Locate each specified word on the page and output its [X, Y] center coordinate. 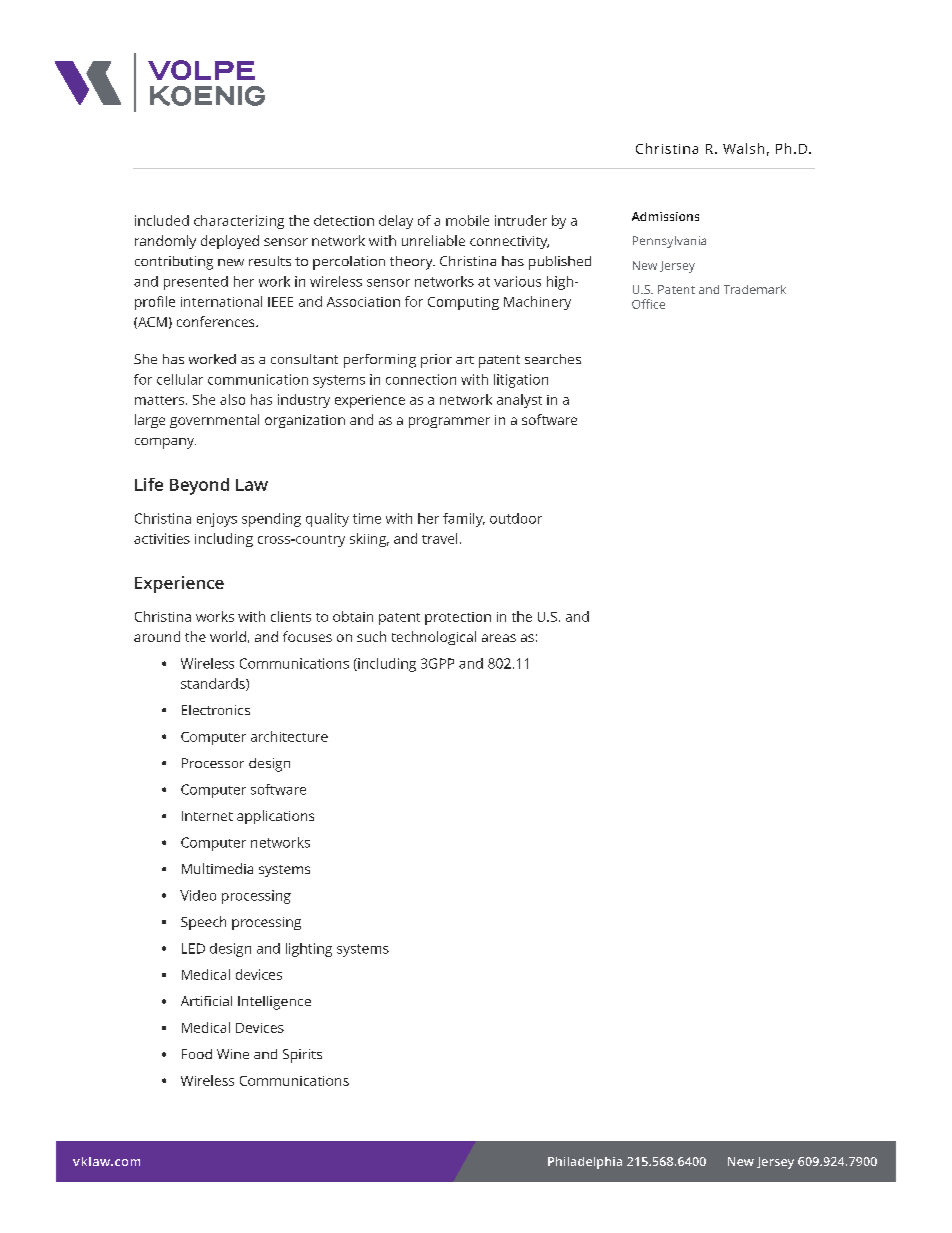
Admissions [665, 216]
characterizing [239, 222]
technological [434, 638]
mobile [467, 220]
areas [499, 638]
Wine [233, 1054]
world [228, 636]
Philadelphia [585, 1163]
